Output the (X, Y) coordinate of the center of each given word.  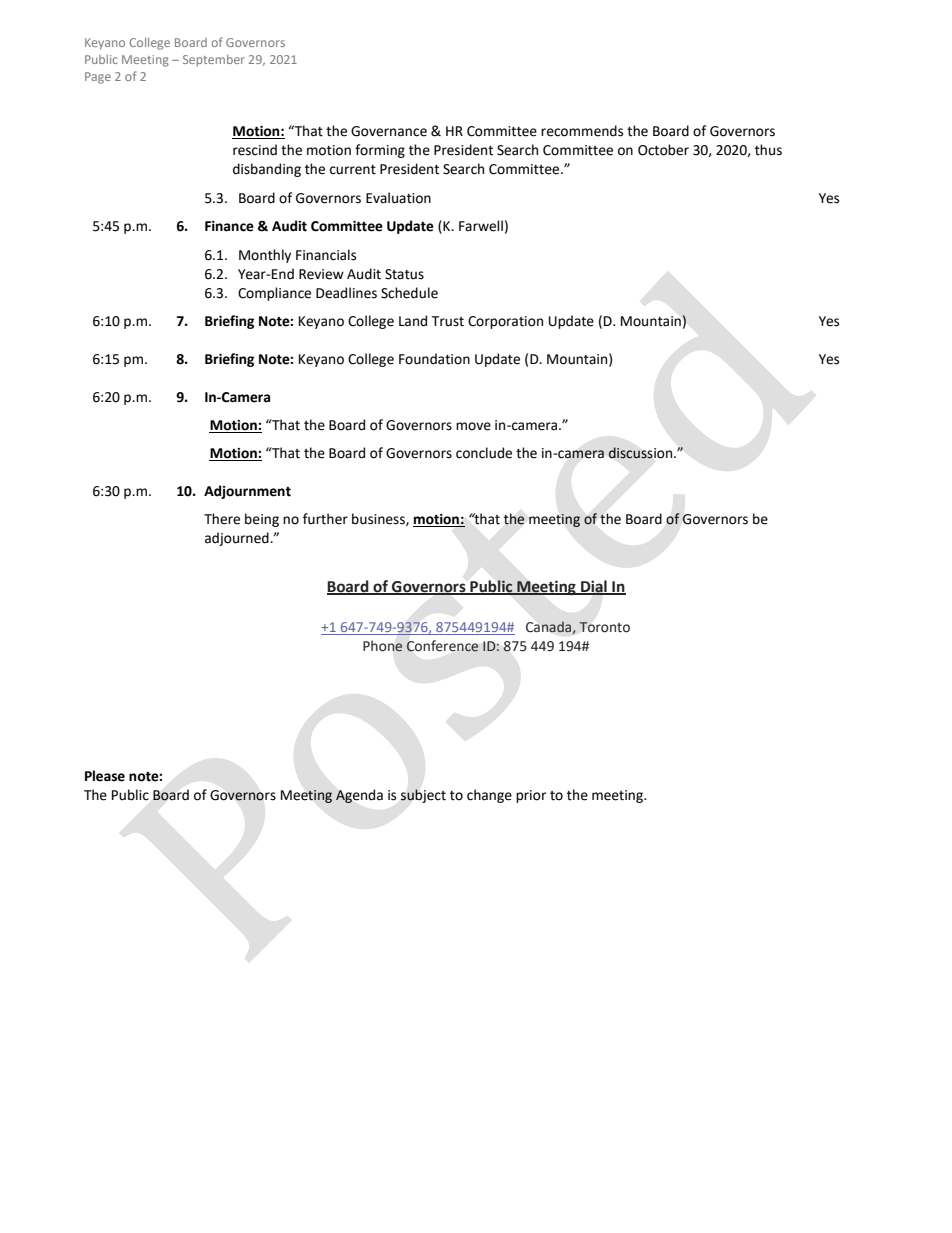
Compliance (274, 294)
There (222, 519)
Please (105, 776)
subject (423, 796)
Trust (447, 321)
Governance (389, 131)
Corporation (505, 322)
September (214, 61)
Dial (594, 587)
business (379, 519)
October (663, 150)
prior (531, 796)
